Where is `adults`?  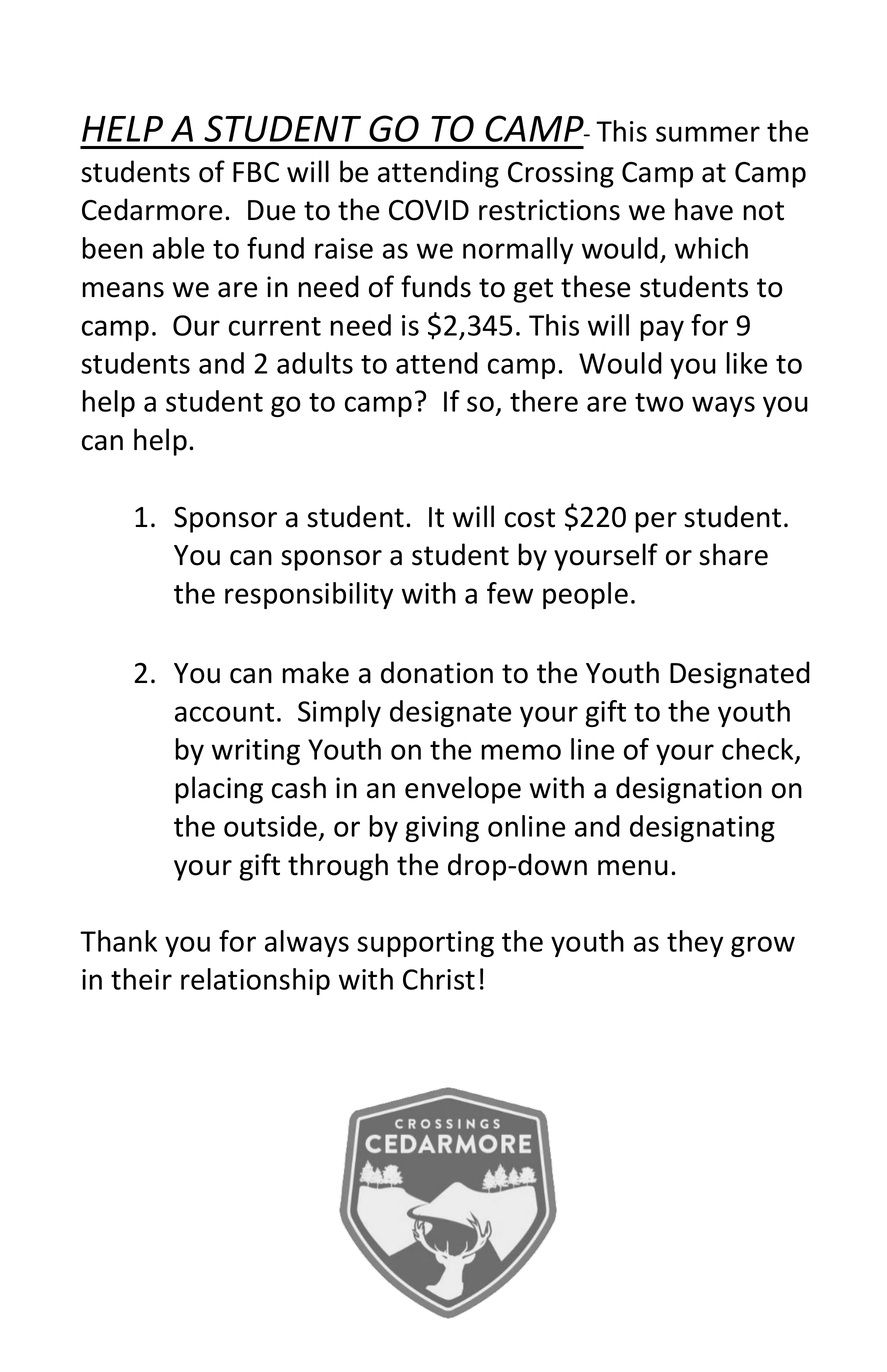 adults is located at coordinates (315, 363).
